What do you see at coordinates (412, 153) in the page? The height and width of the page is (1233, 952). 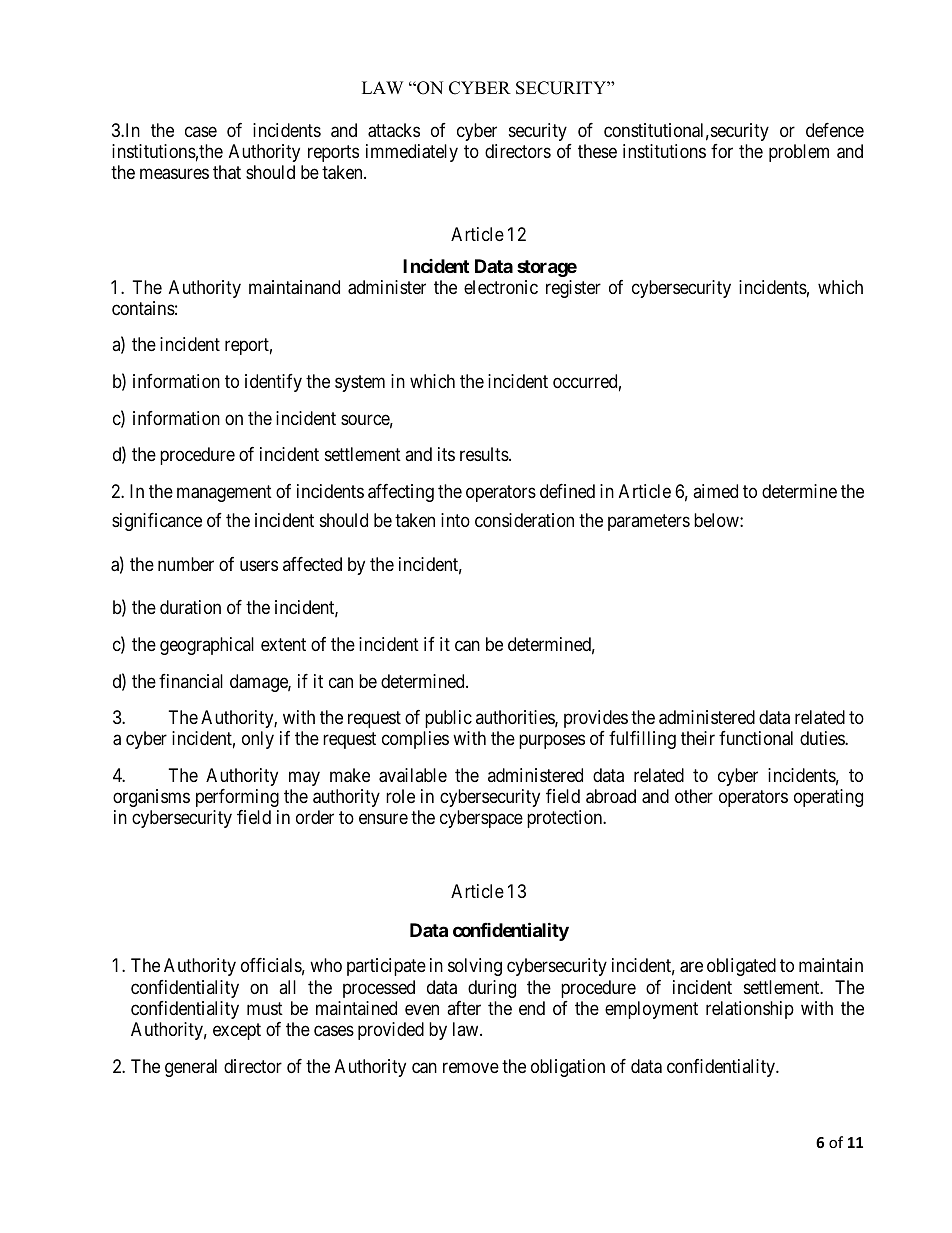 I see `immediately` at bounding box center [412, 153].
